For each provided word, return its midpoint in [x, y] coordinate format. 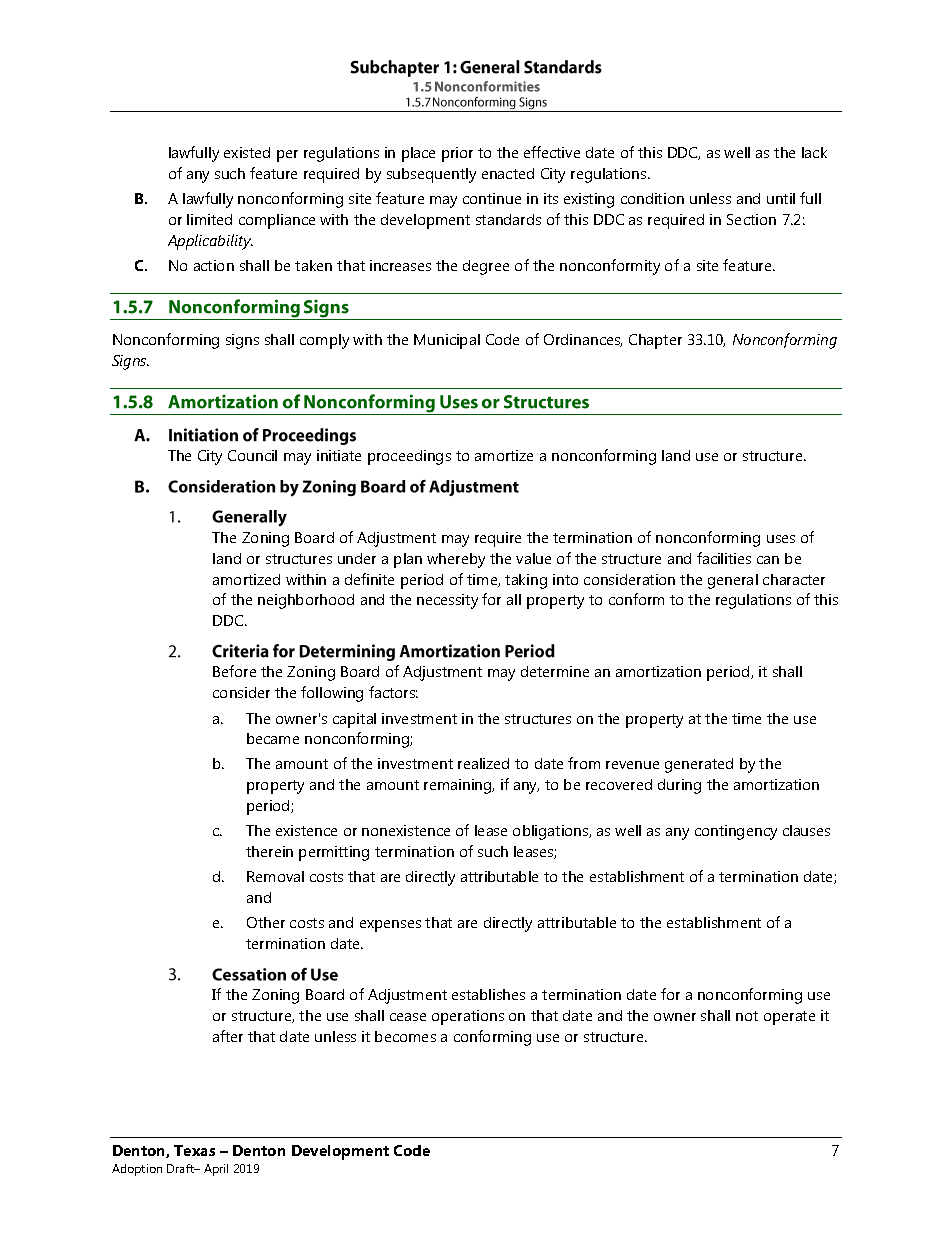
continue [492, 198]
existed [247, 152]
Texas [194, 1150]
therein [269, 851]
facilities [724, 558]
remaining [459, 786]
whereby [456, 560]
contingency [736, 832]
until [781, 198]
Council [252, 455]
